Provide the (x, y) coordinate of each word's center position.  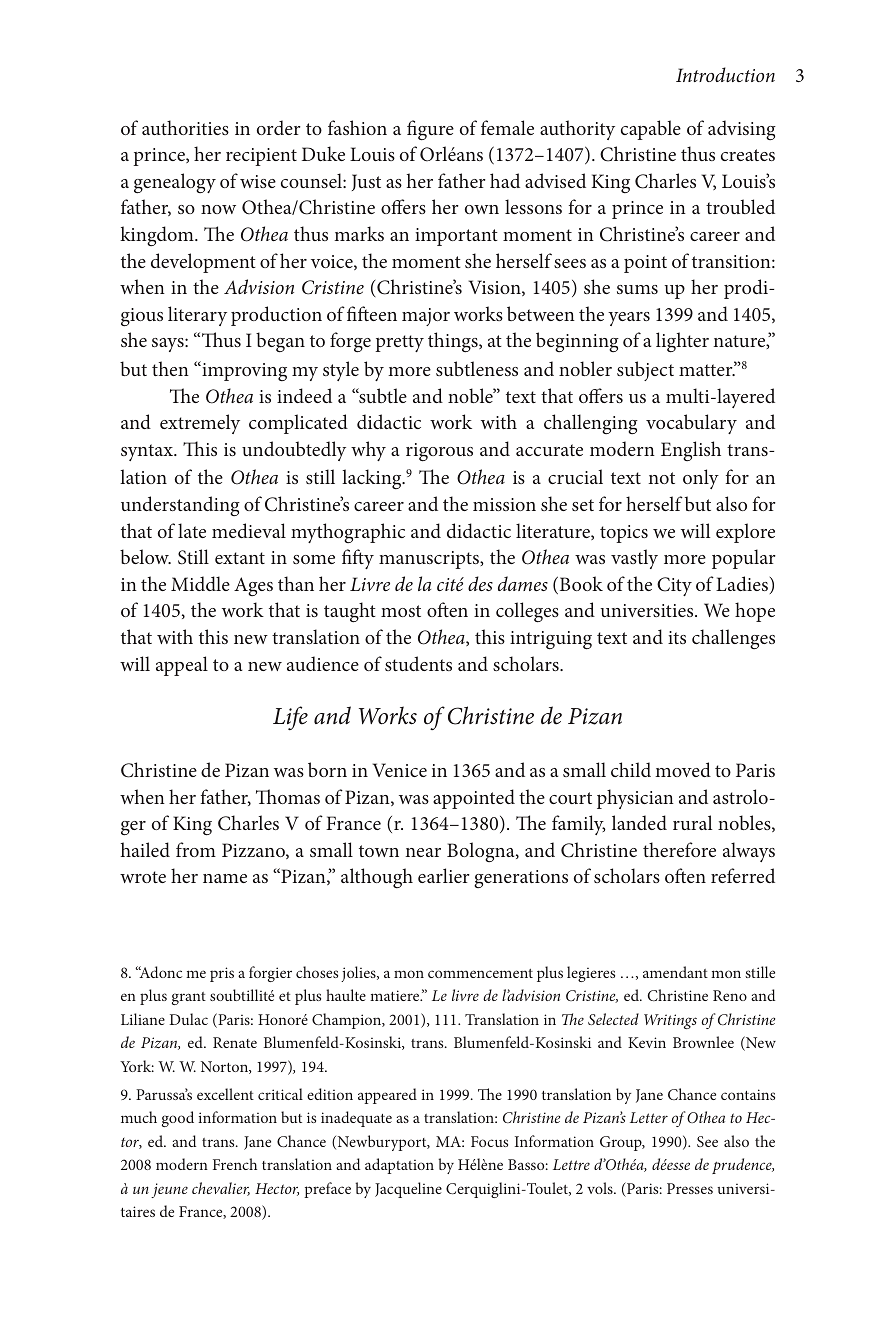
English (691, 451)
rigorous (439, 452)
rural (692, 822)
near (423, 852)
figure (430, 130)
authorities (185, 127)
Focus (489, 1141)
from (196, 849)
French (235, 1164)
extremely (200, 424)
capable (651, 130)
